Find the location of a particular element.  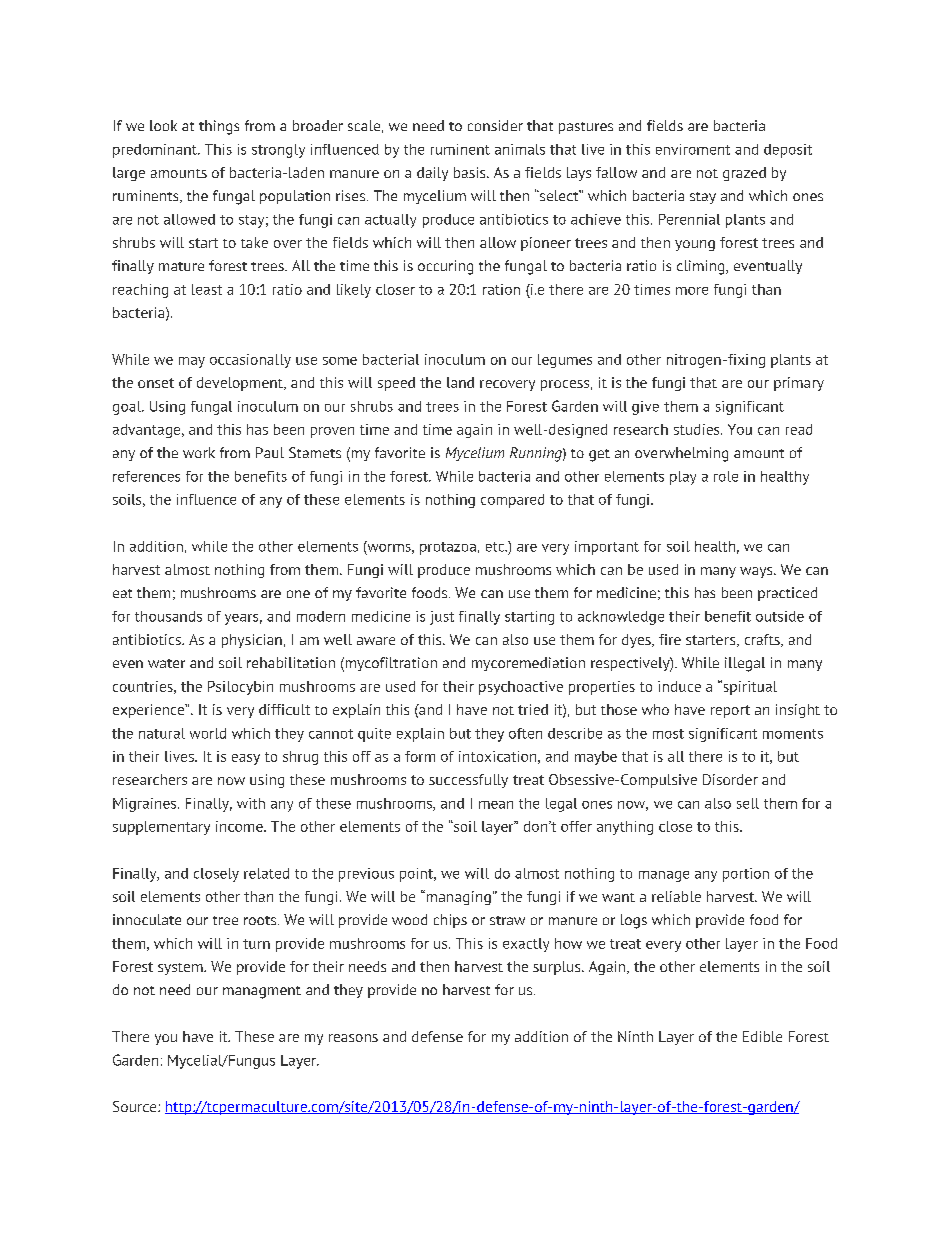

compared is located at coordinates (512, 501).
